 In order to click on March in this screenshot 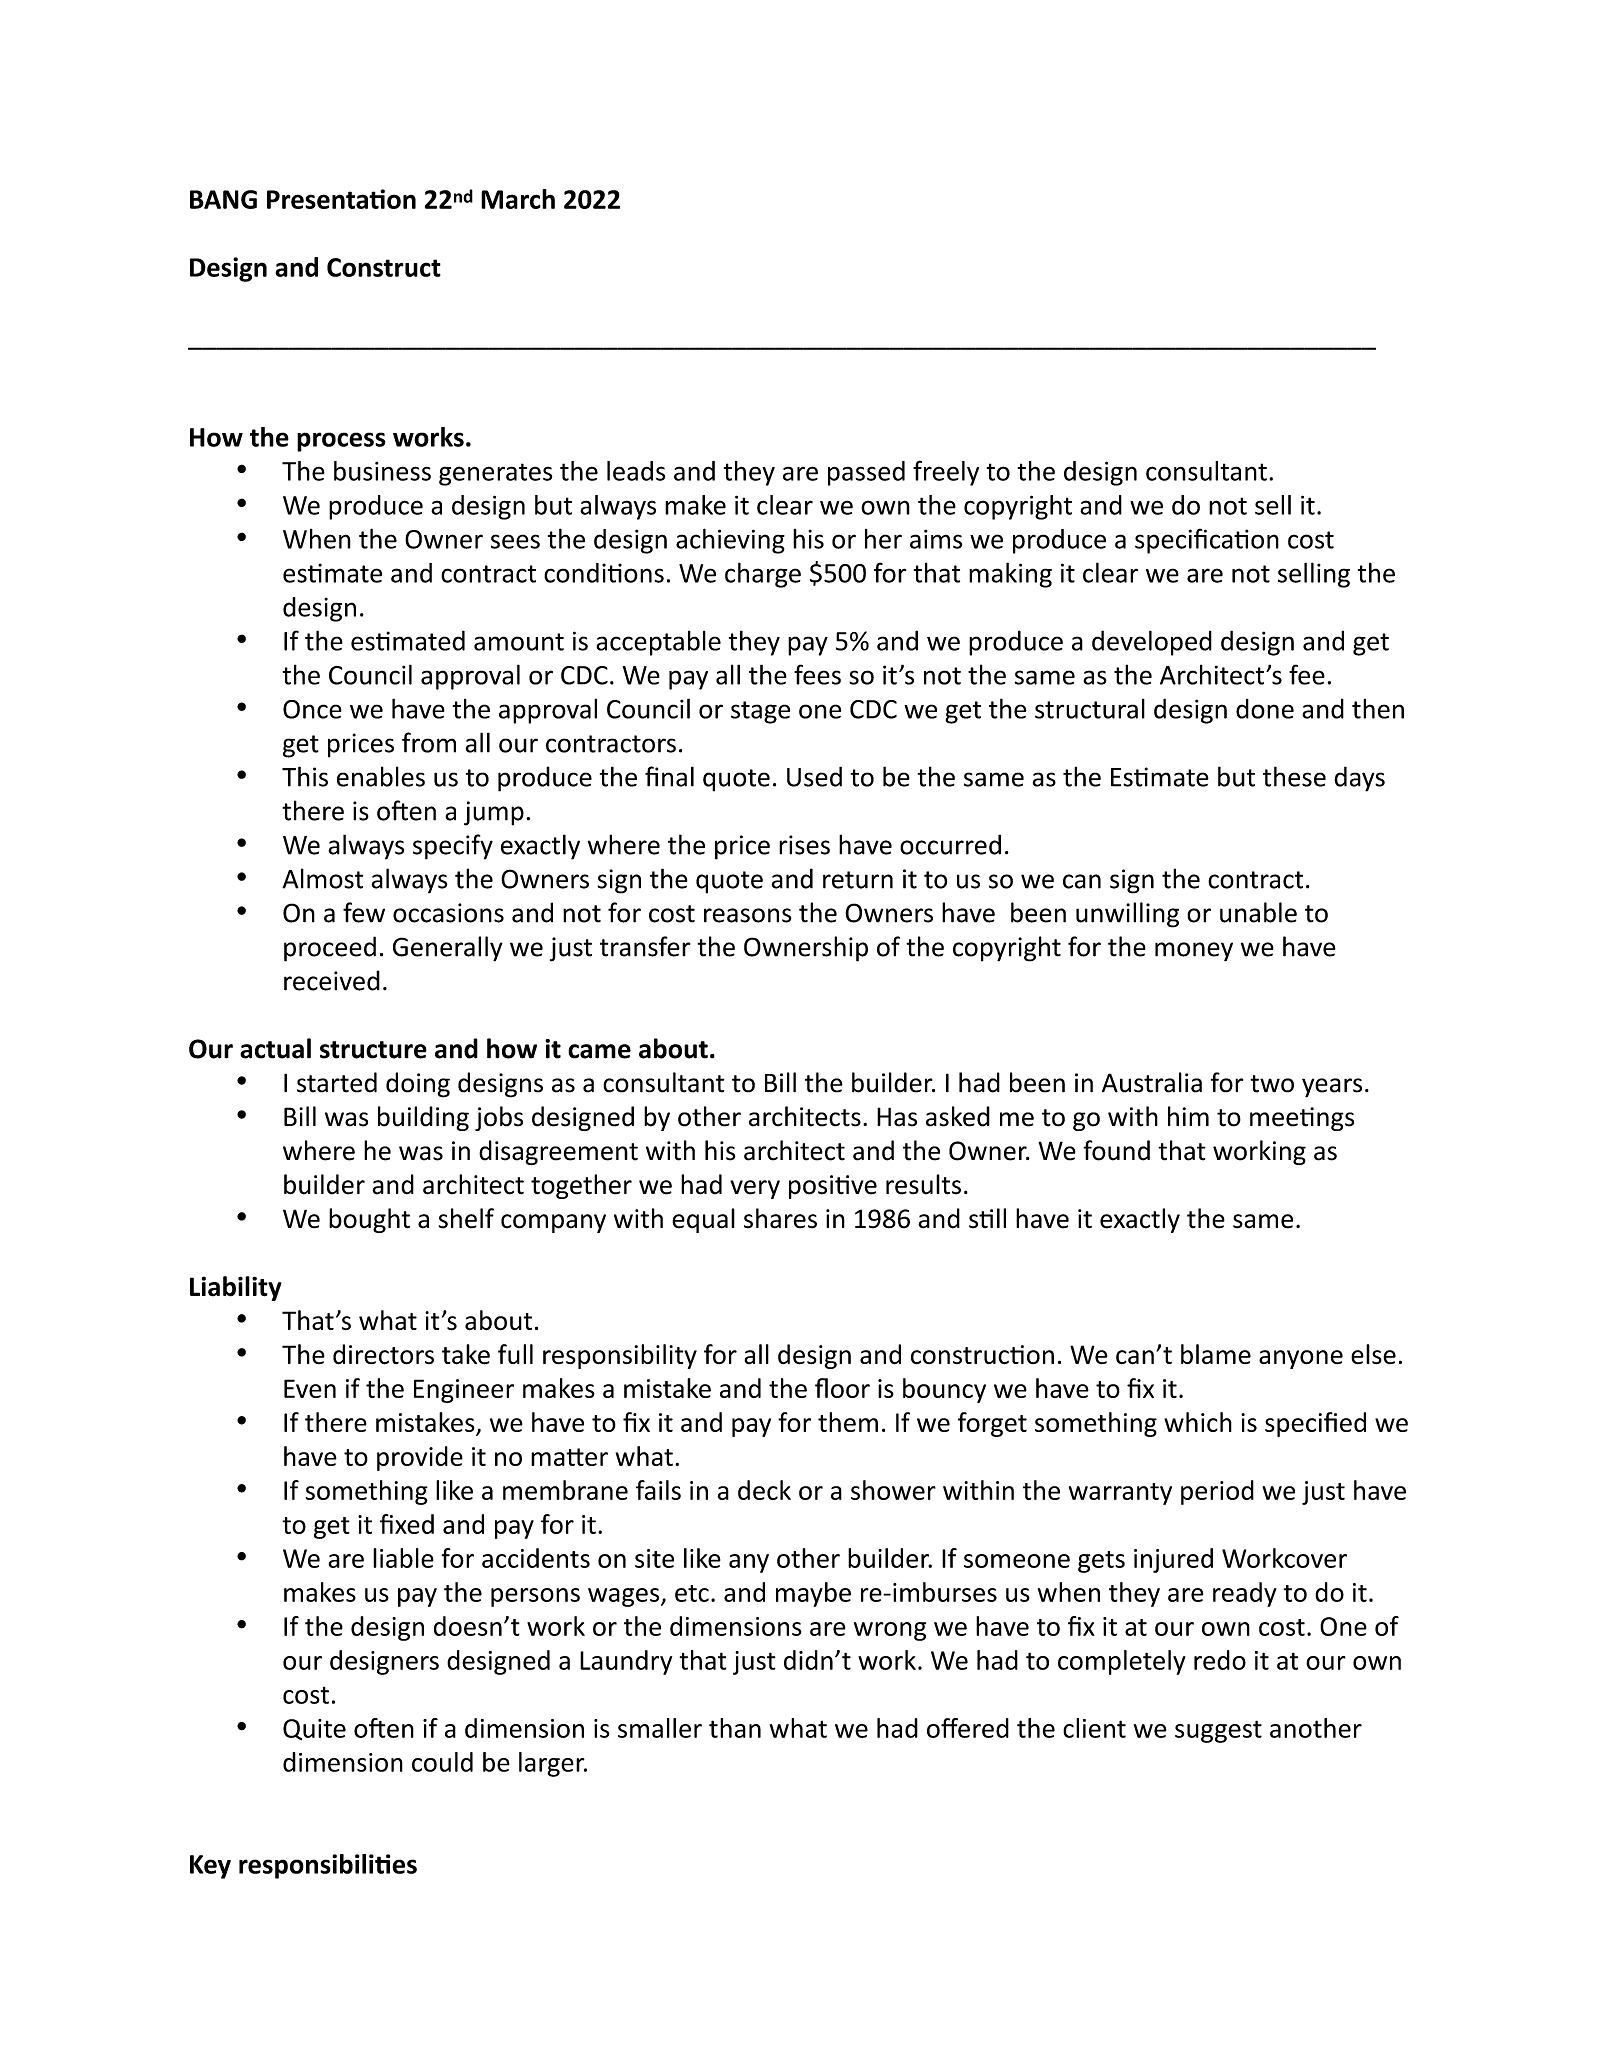, I will do `click(518, 199)`.
